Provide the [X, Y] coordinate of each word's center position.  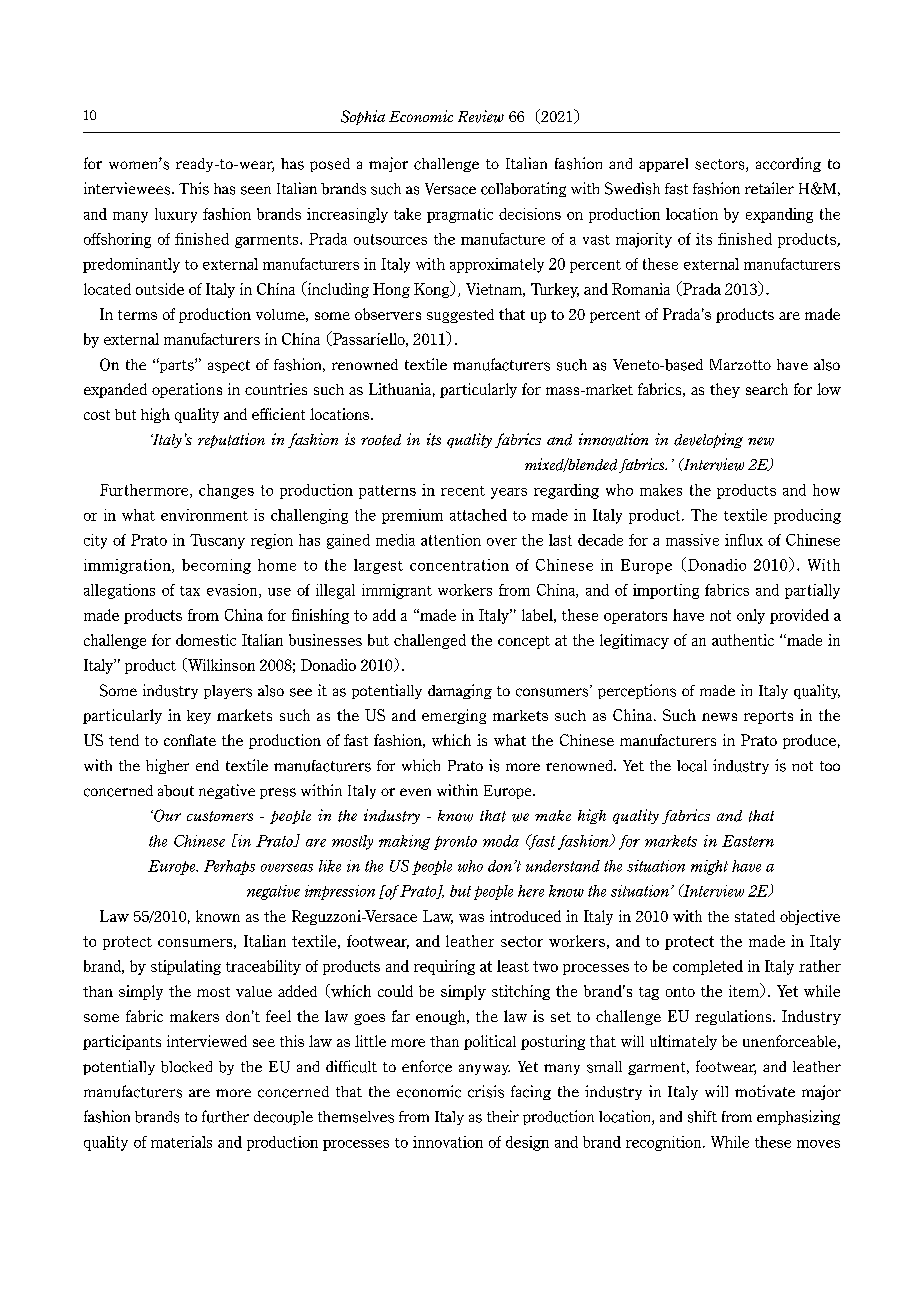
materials [181, 1142]
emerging [454, 716]
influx [744, 540]
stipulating [186, 967]
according [788, 164]
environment [204, 515]
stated [755, 916]
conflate [190, 740]
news [719, 717]
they [725, 390]
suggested [460, 316]
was [471, 918]
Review [481, 116]
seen [256, 190]
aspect [229, 366]
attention [451, 540]
